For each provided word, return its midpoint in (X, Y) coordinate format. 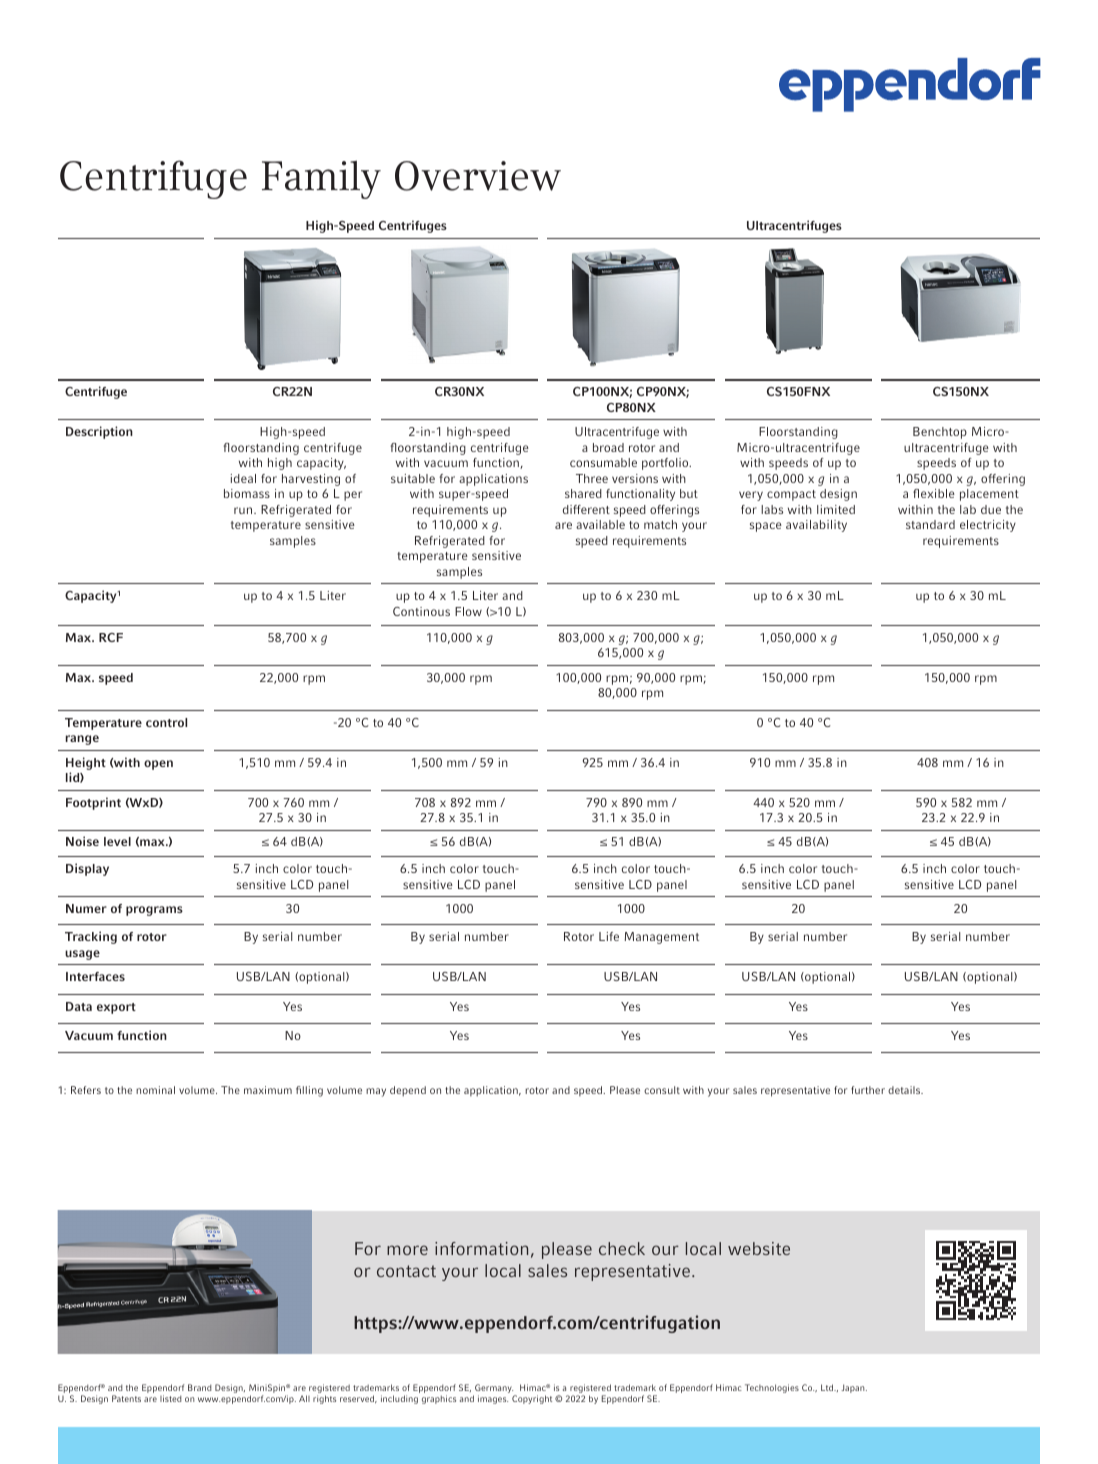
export (116, 1008)
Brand (200, 1387)
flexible (934, 493)
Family (321, 179)
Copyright (532, 1399)
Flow (468, 611)
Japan (854, 1388)
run (244, 510)
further (868, 1090)
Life (609, 936)
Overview (478, 176)
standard (930, 524)
